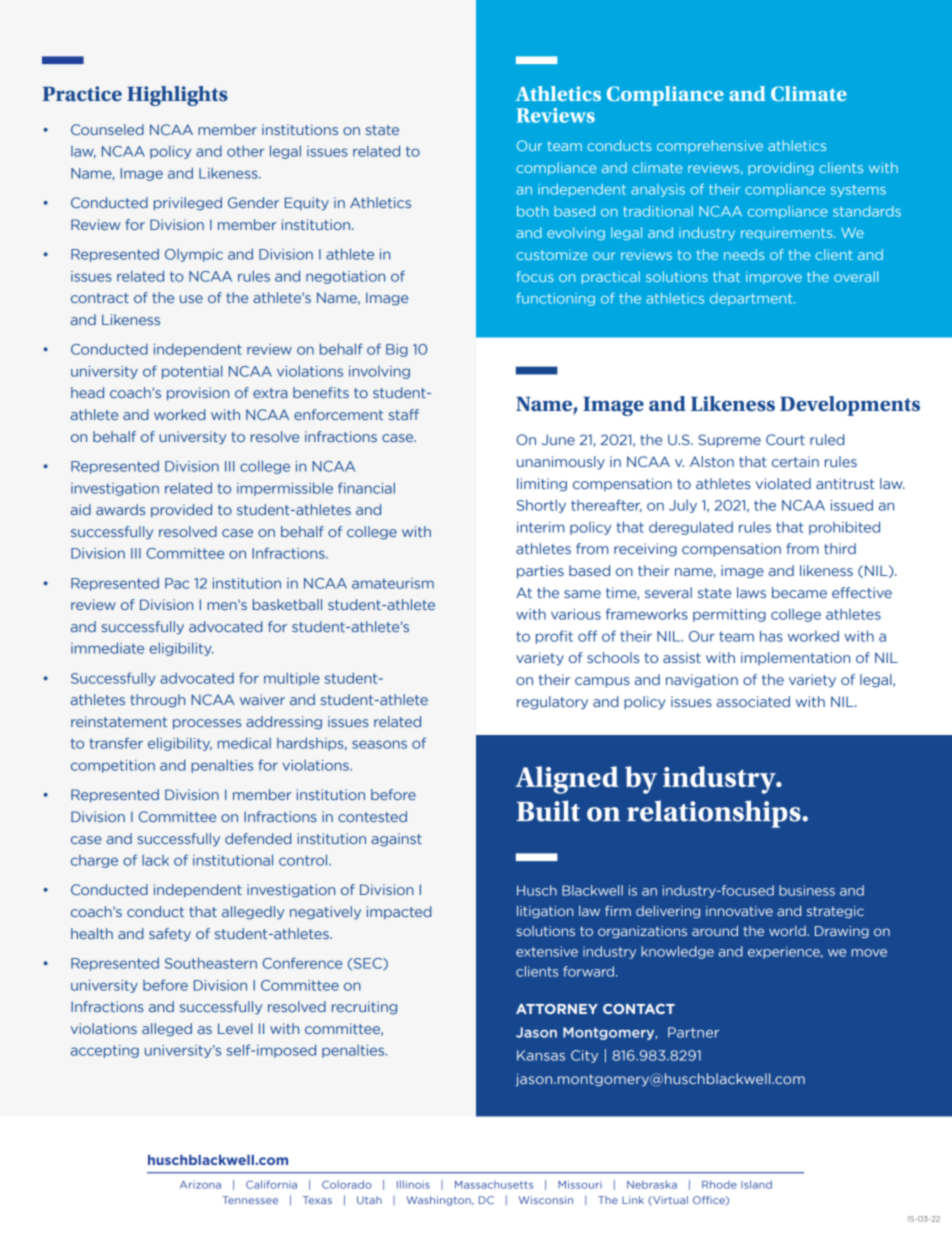 Image resolution: width=952 pixels, height=1233 pixels. I want to click on Massachusetts, so click(494, 1185).
